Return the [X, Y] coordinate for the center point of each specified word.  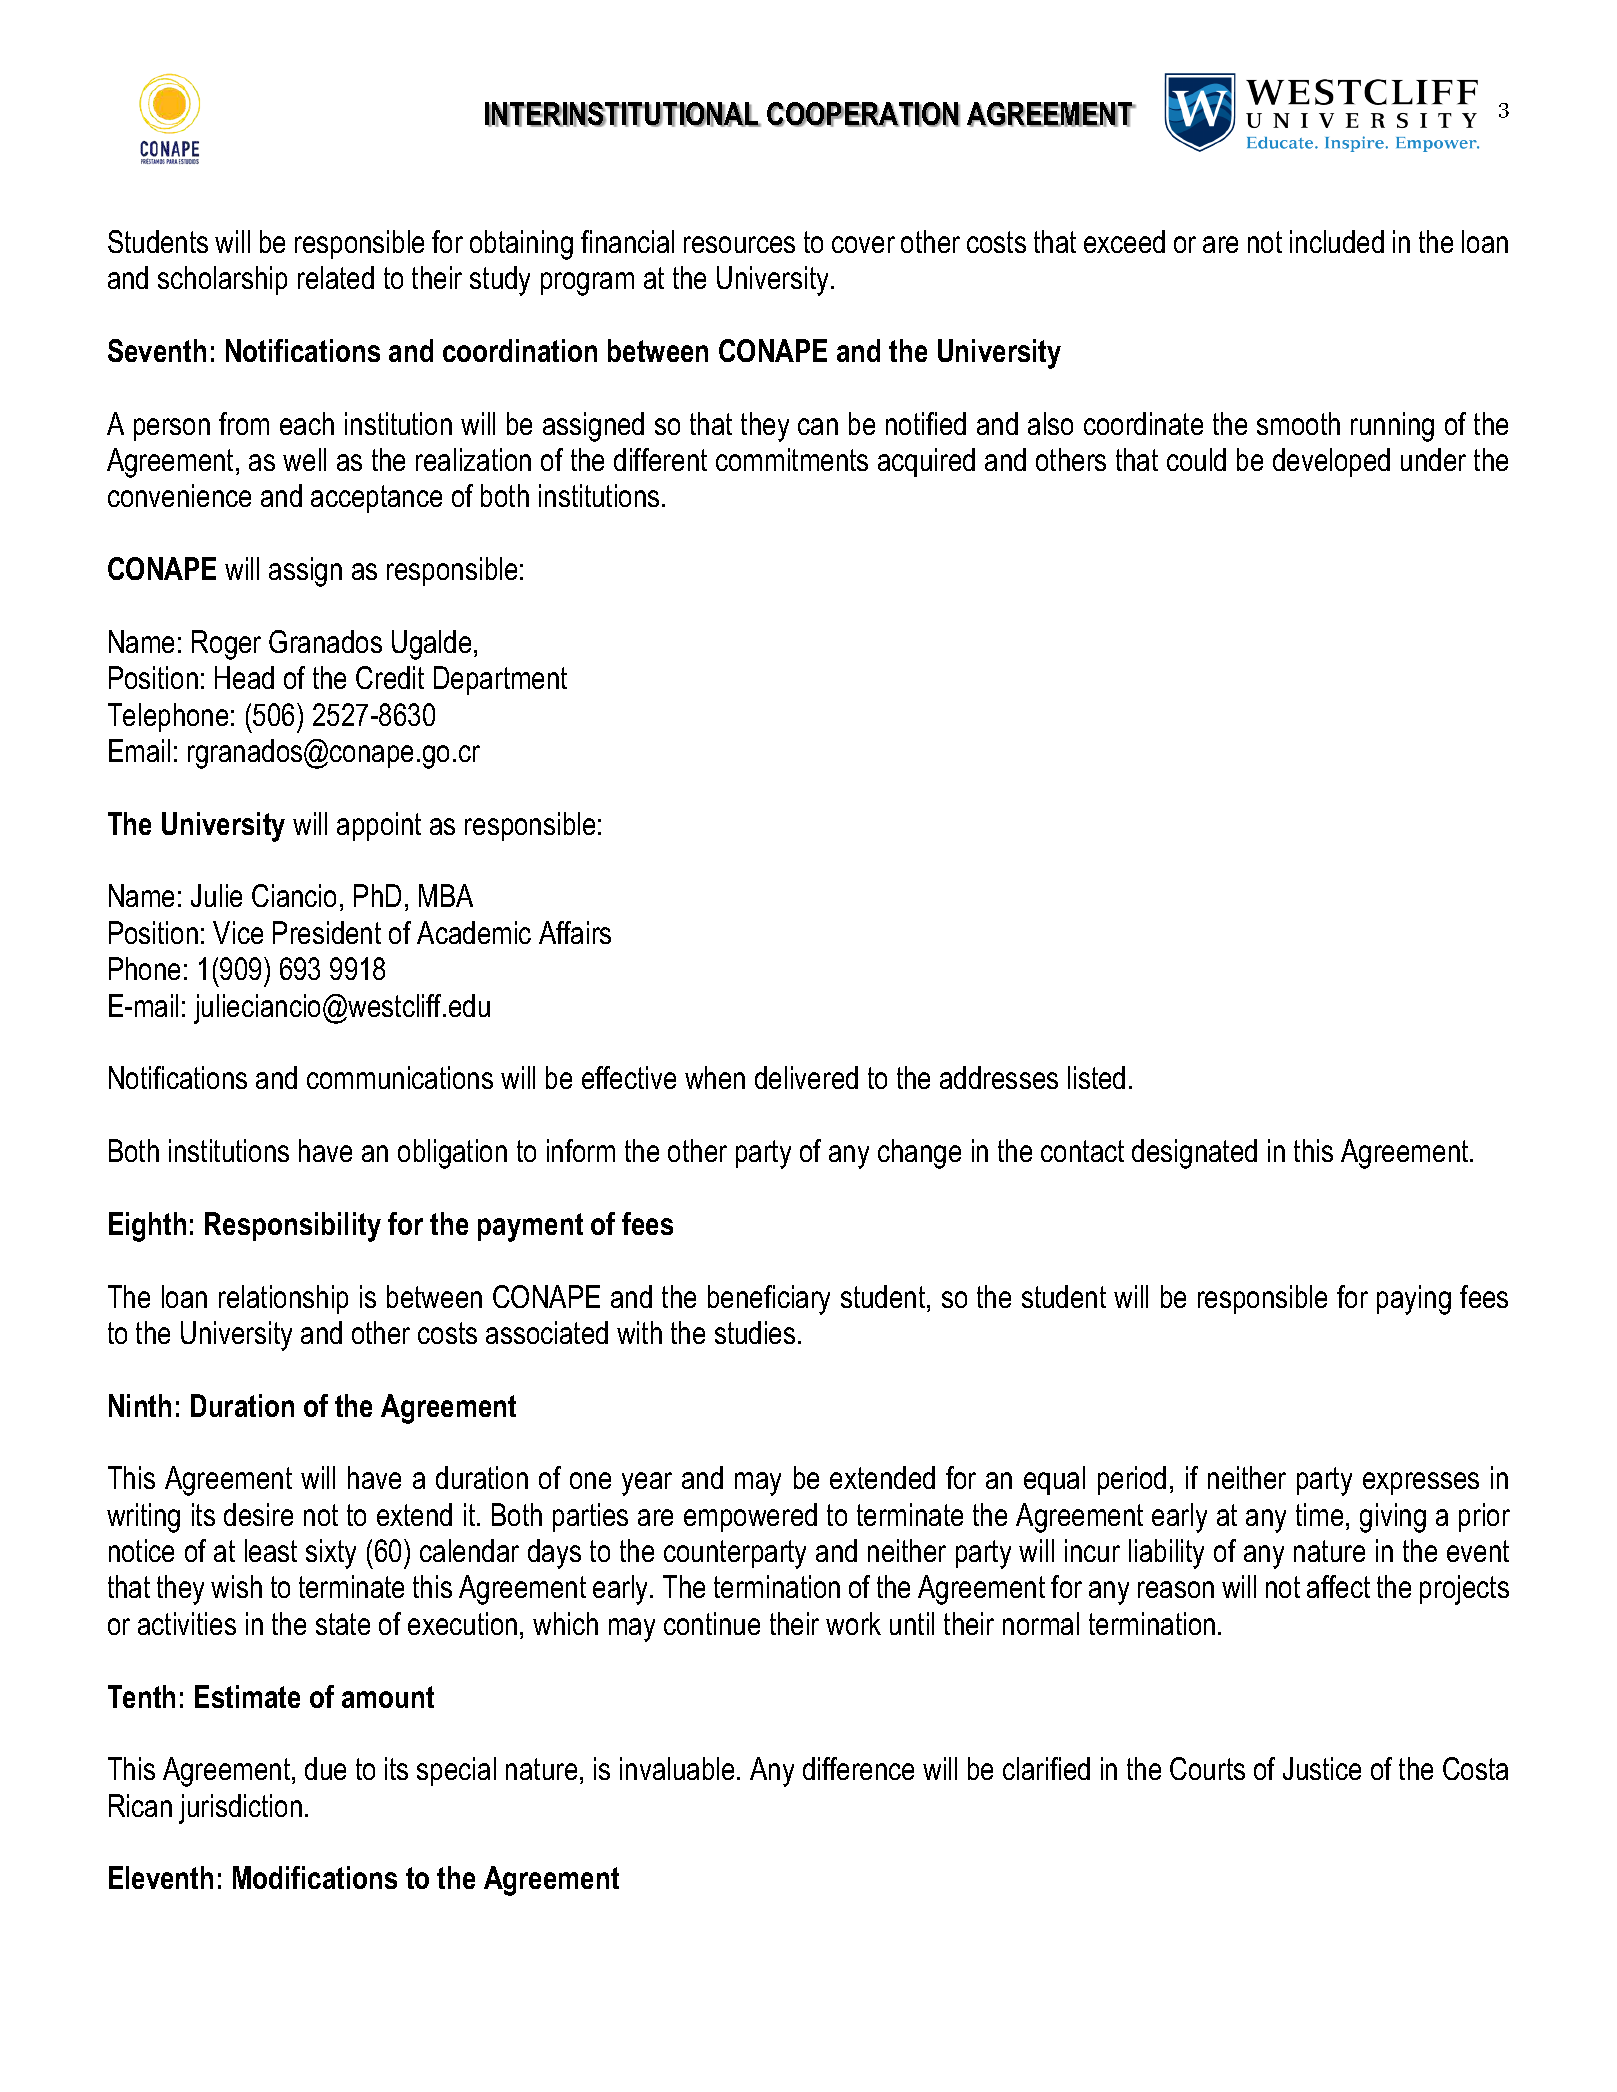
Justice [1322, 1768]
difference [858, 1768]
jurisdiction [240, 1809]
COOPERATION [863, 114]
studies [755, 1332]
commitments [792, 459]
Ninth [140, 1405]
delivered [806, 1077]
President [327, 932]
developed [1331, 462]
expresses [1421, 1483]
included [1337, 241]
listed [1096, 1077]
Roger [226, 645]
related [336, 277]
